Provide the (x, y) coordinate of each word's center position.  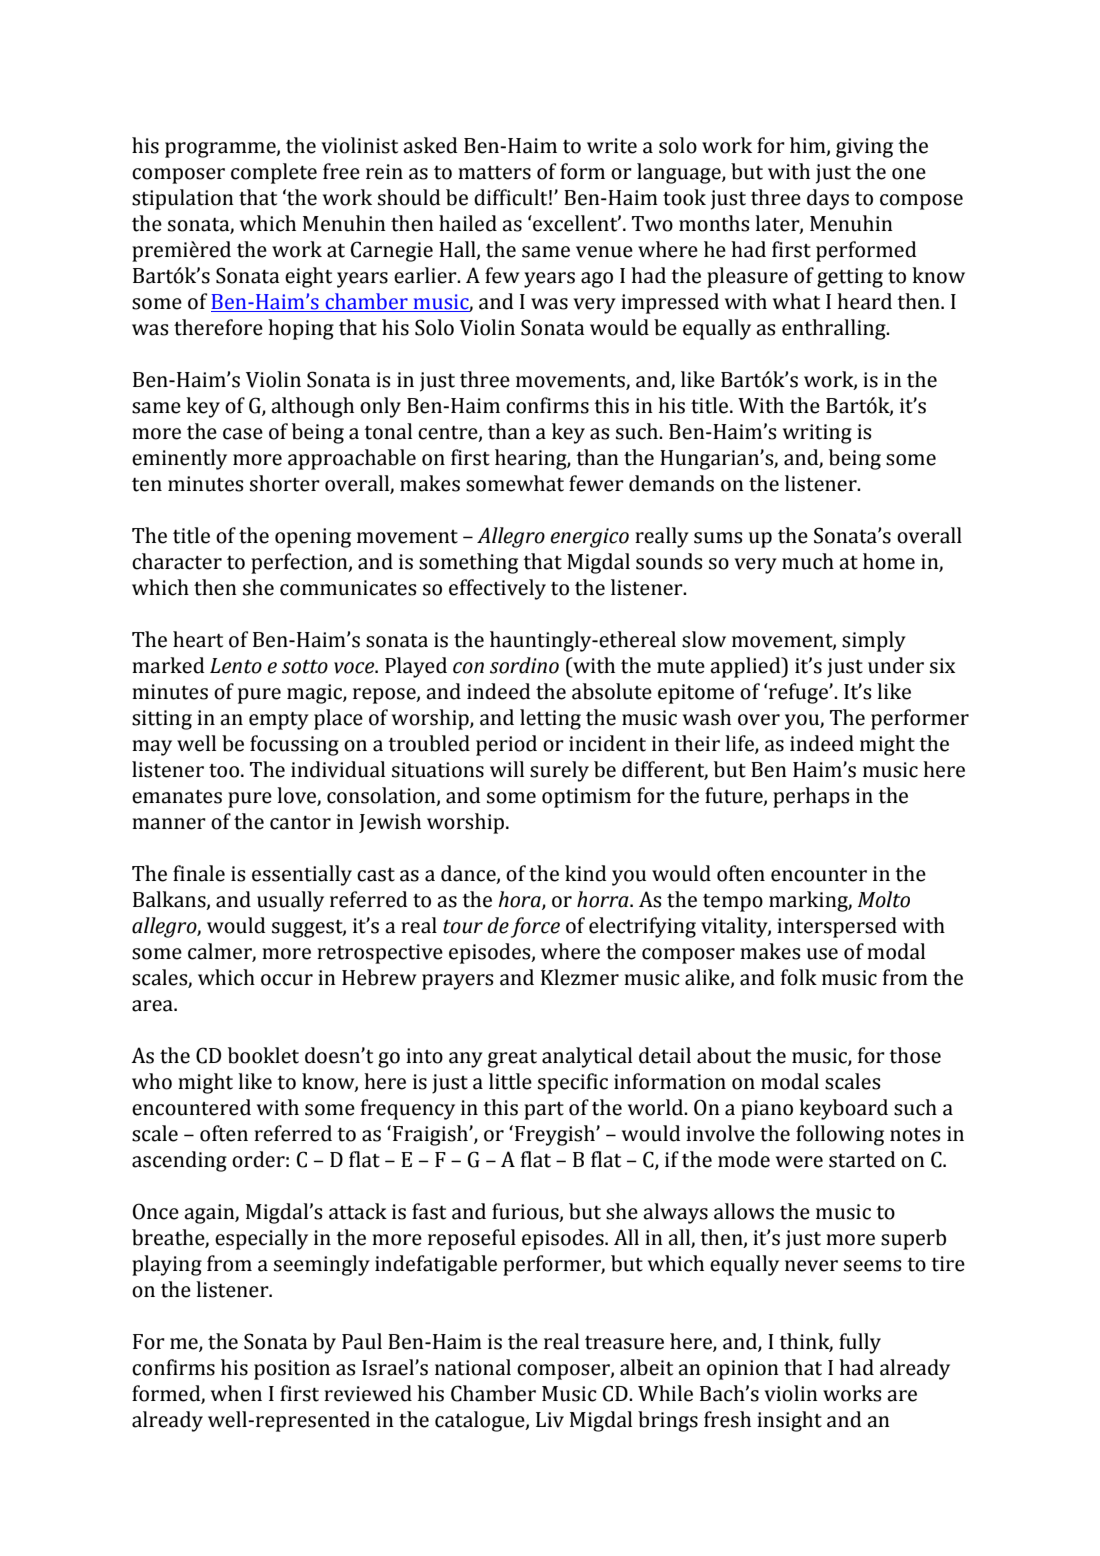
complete (274, 173)
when (236, 1393)
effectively (497, 589)
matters (494, 173)
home (889, 561)
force (535, 927)
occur (287, 980)
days (828, 199)
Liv (550, 1420)
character (177, 561)
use (822, 954)
